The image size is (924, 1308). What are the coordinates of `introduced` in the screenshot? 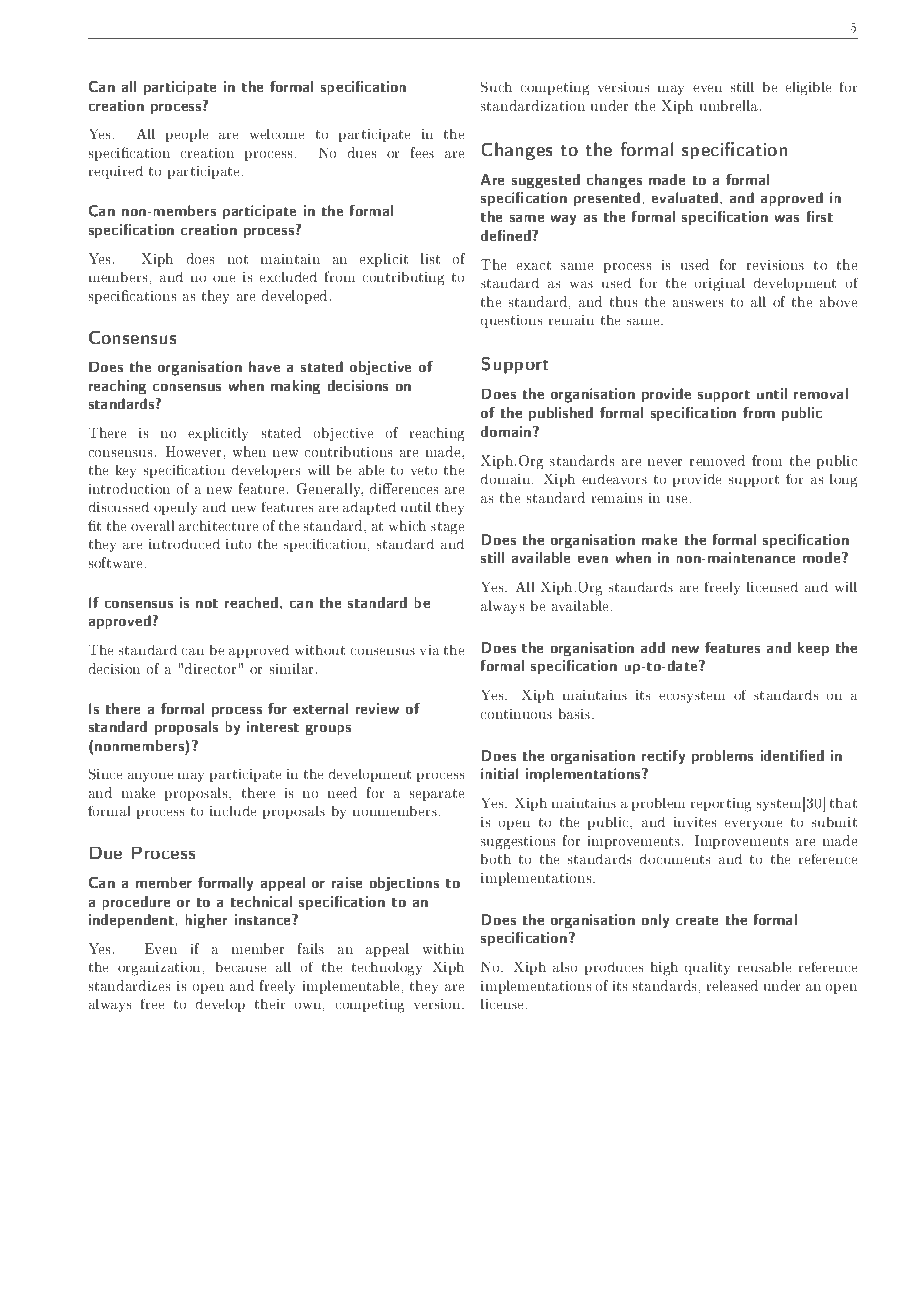 It's located at (184, 544).
